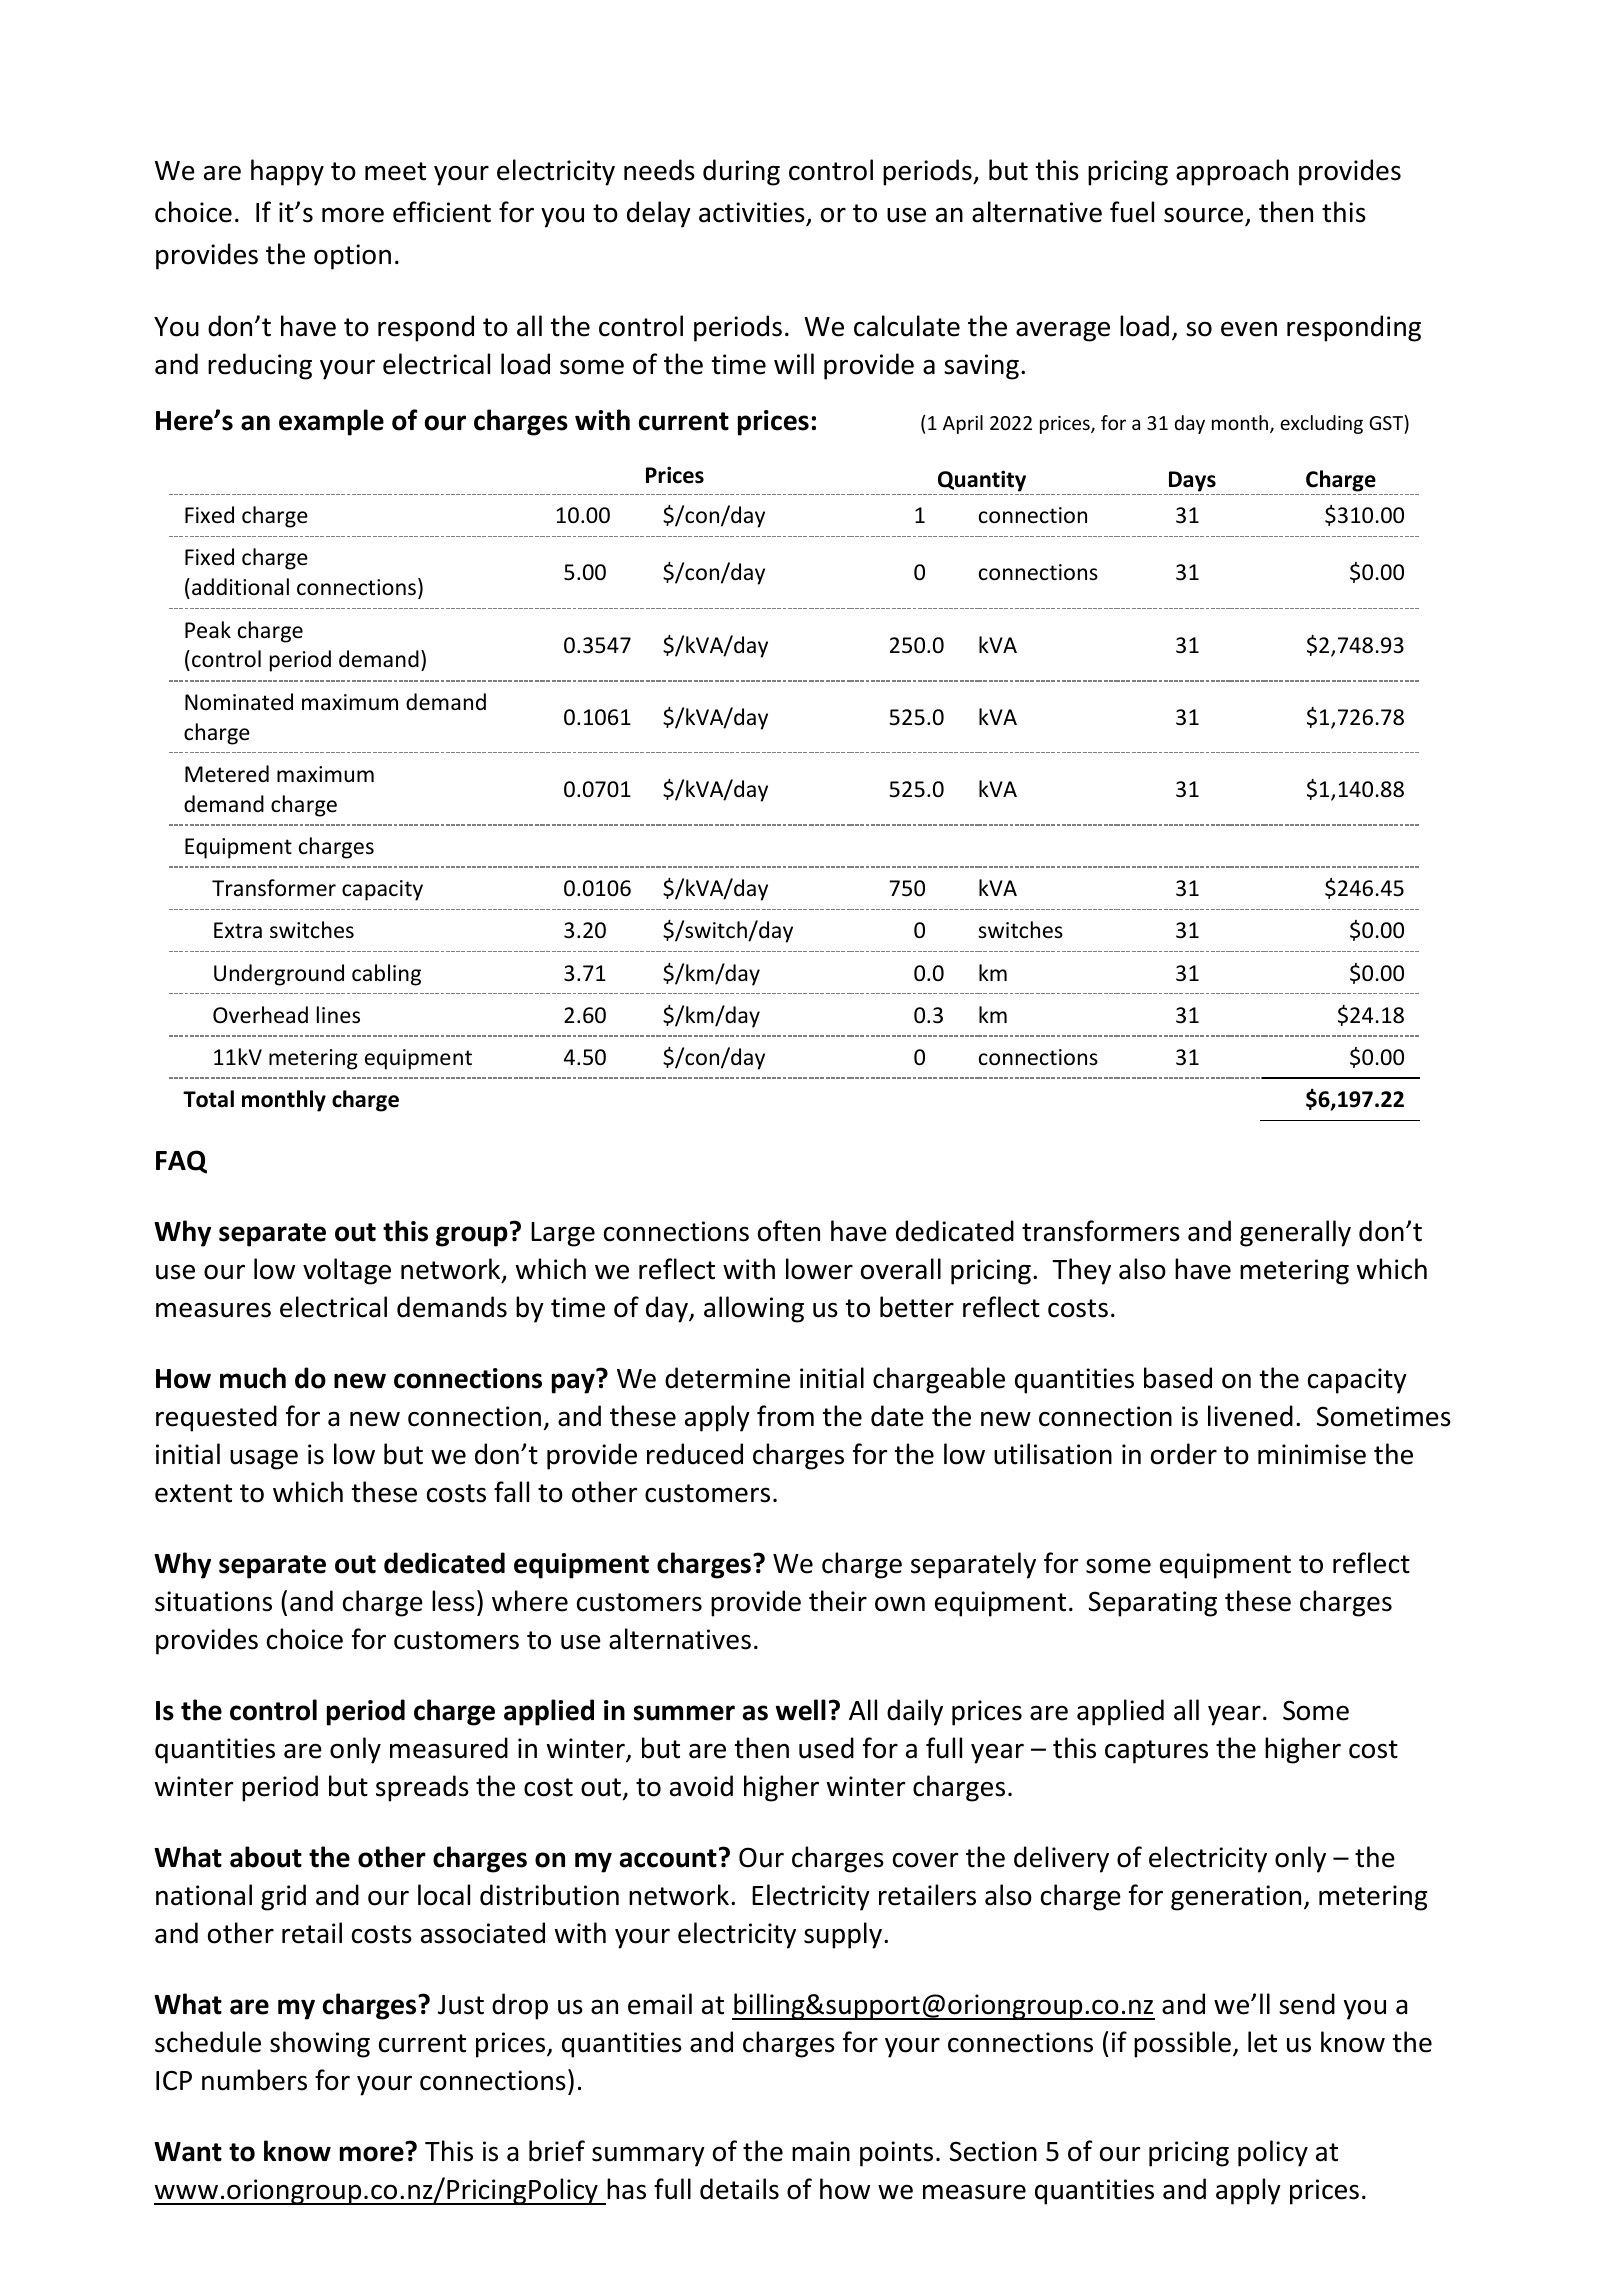 The image size is (1620, 2291). Describe the element at coordinates (254, 2080) in the screenshot. I see `numbers` at that location.
